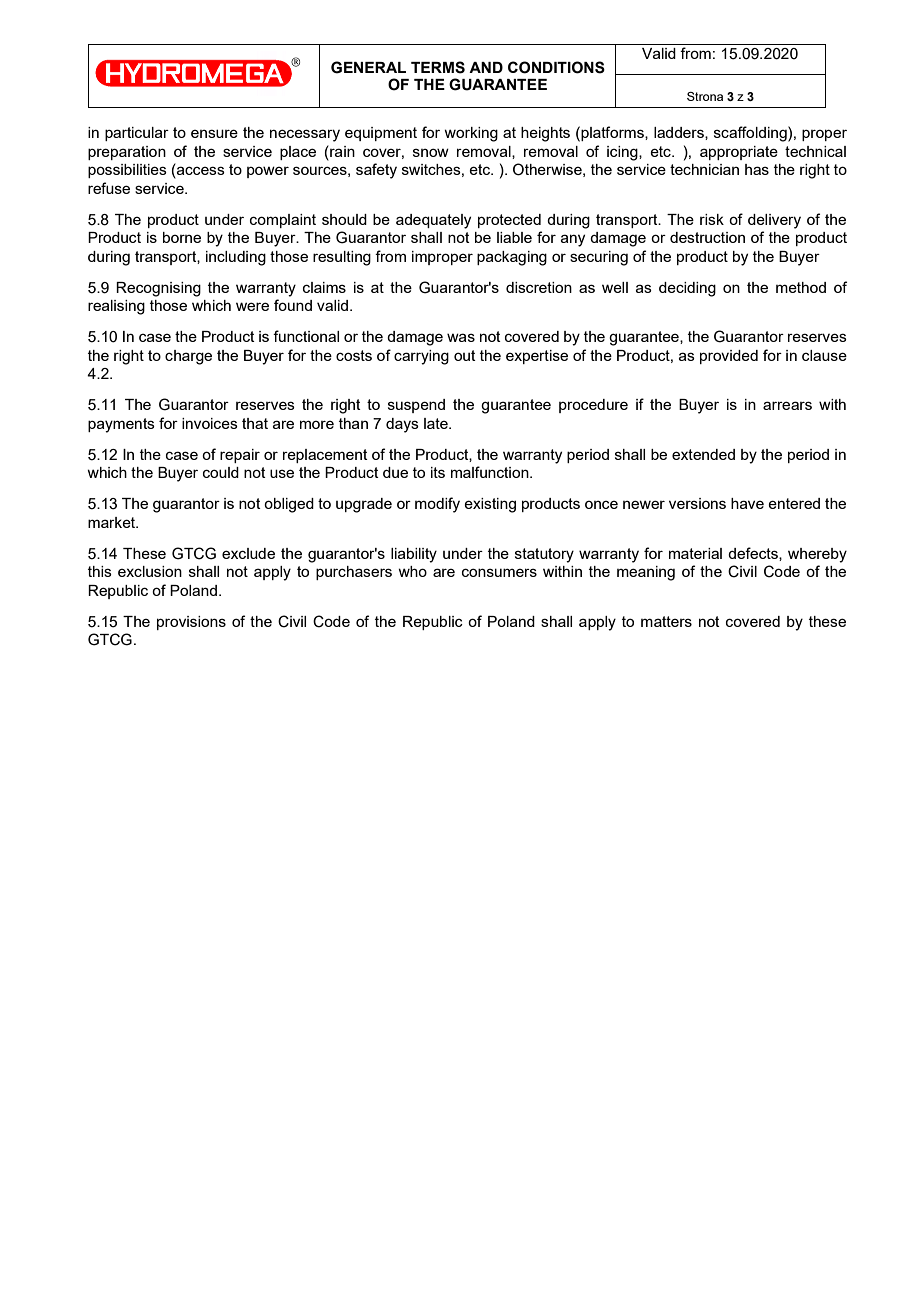  Describe the element at coordinates (214, 133) in the page. I see `ensure` at that location.
